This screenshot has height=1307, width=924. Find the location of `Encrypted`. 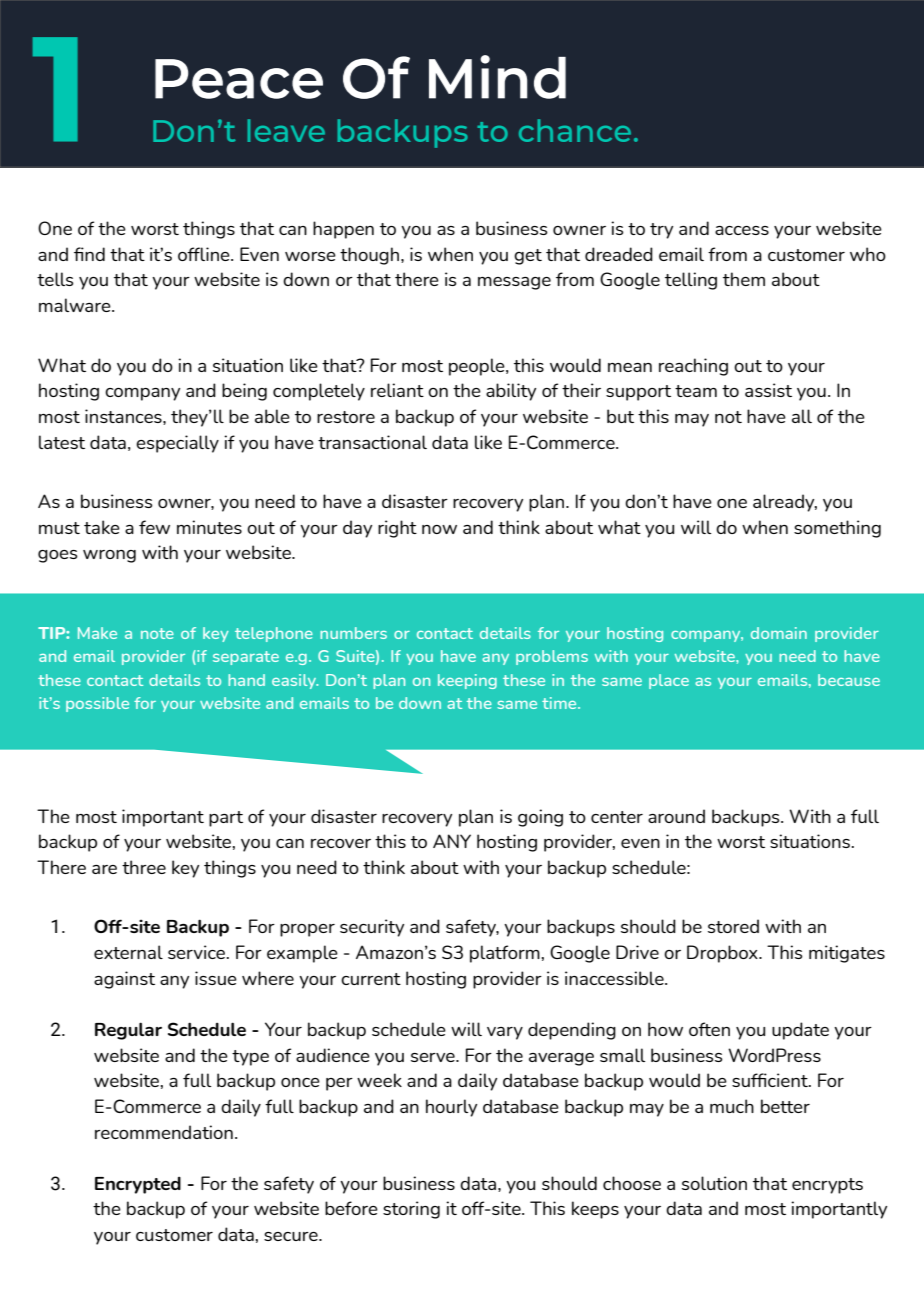

Encrypted is located at coordinates (138, 1185).
